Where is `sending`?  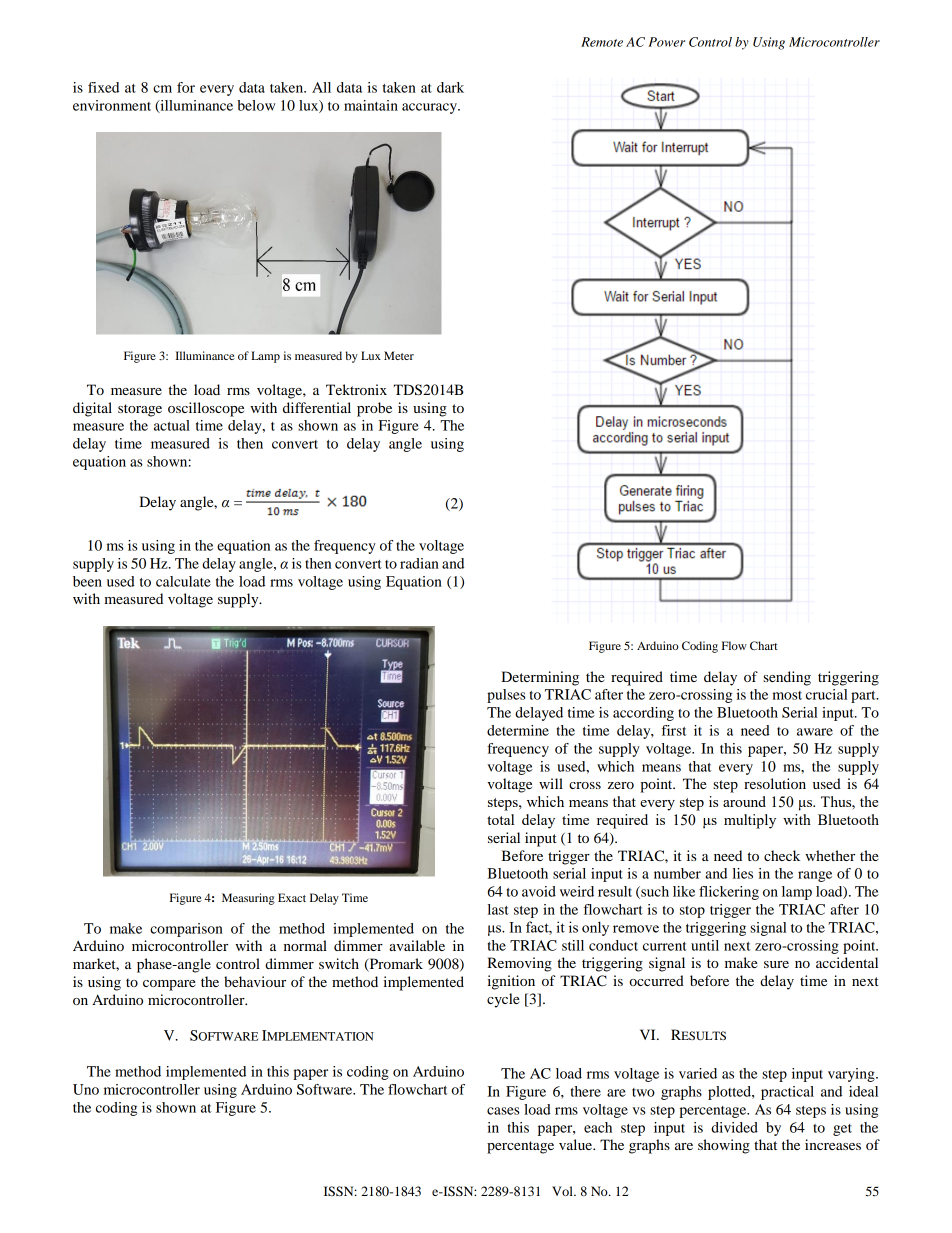 sending is located at coordinates (787, 678).
